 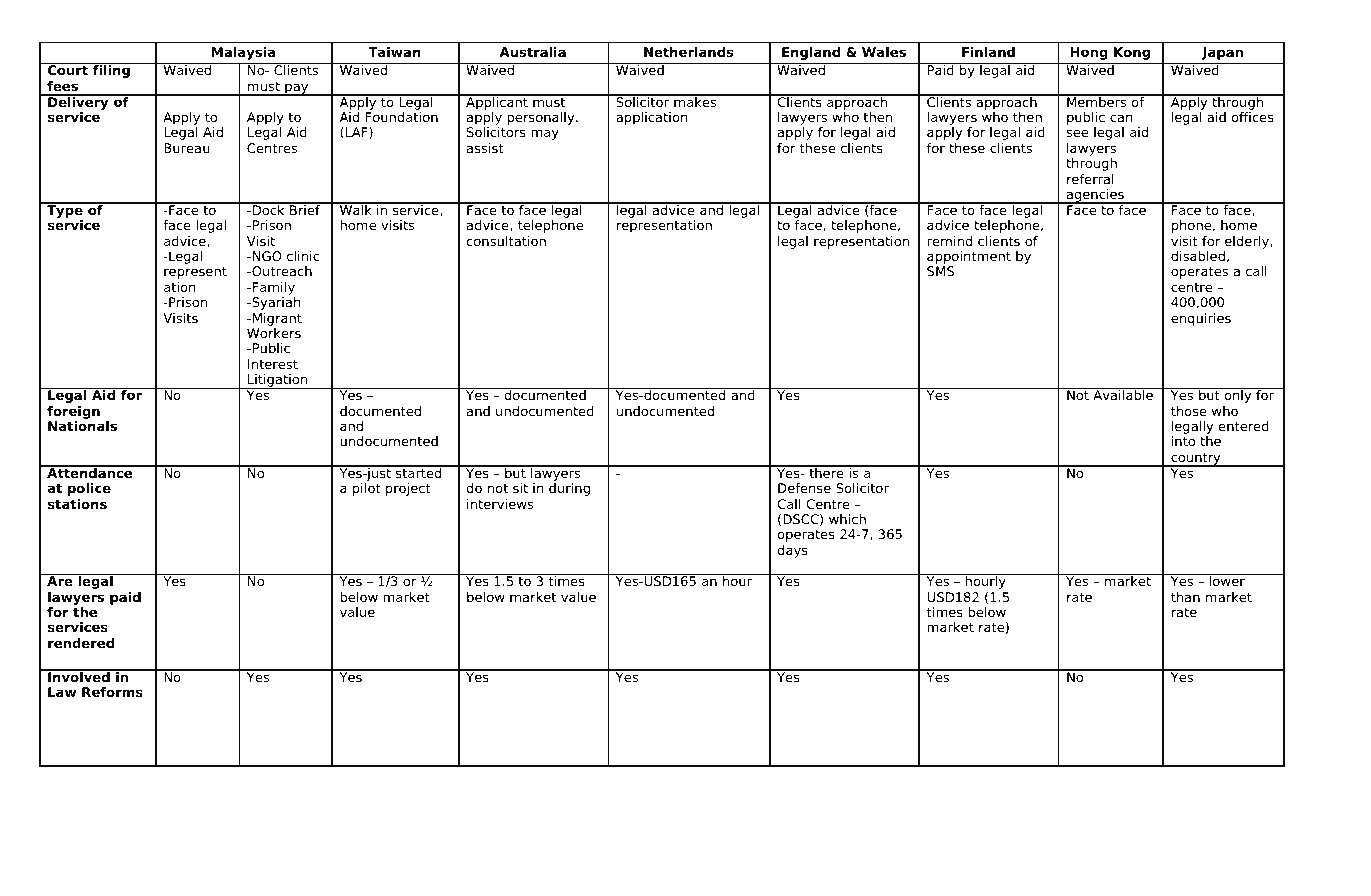 What do you see at coordinates (112, 692) in the page?
I see `Reforms` at bounding box center [112, 692].
